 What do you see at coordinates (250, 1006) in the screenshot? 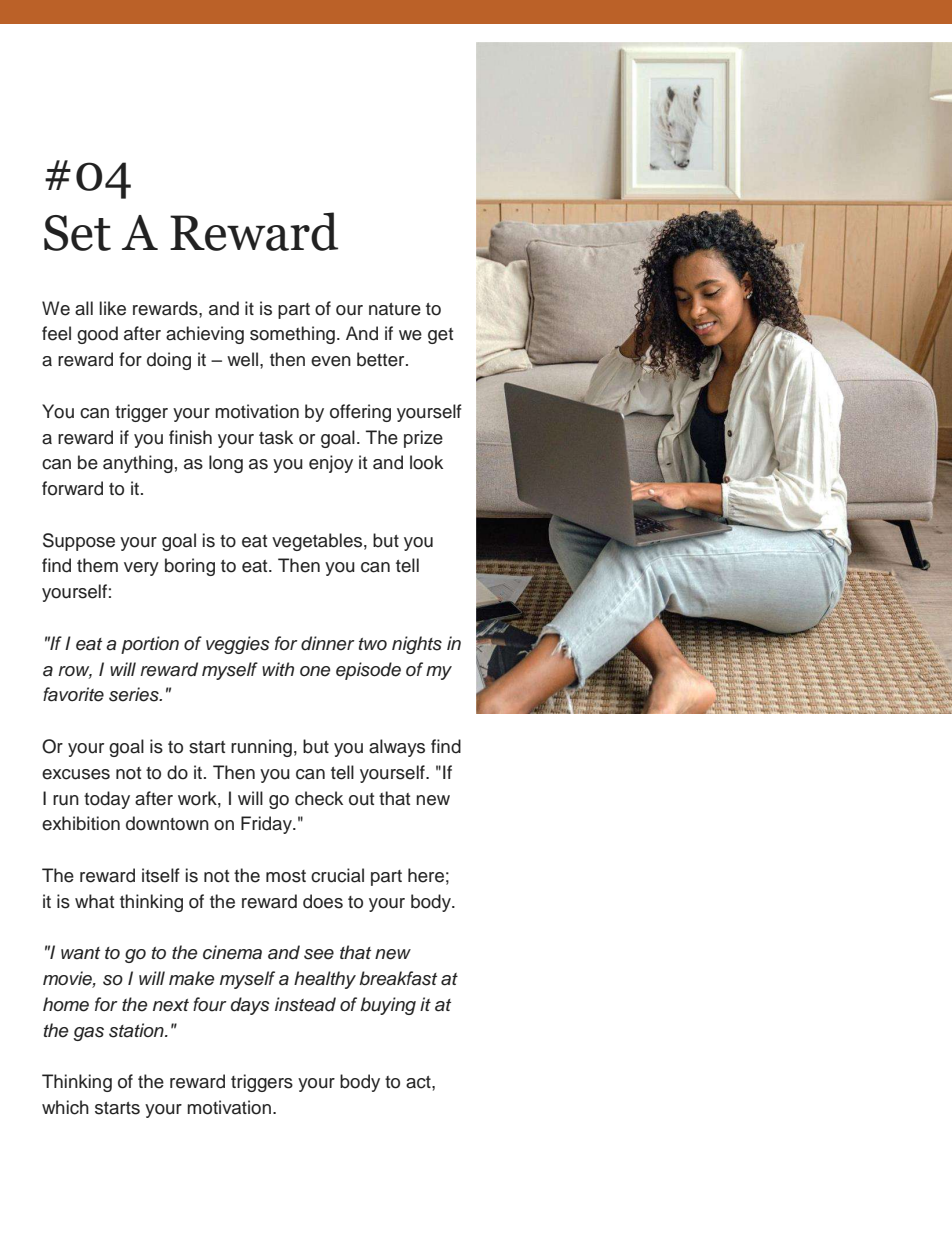
I see `days` at bounding box center [250, 1006].
